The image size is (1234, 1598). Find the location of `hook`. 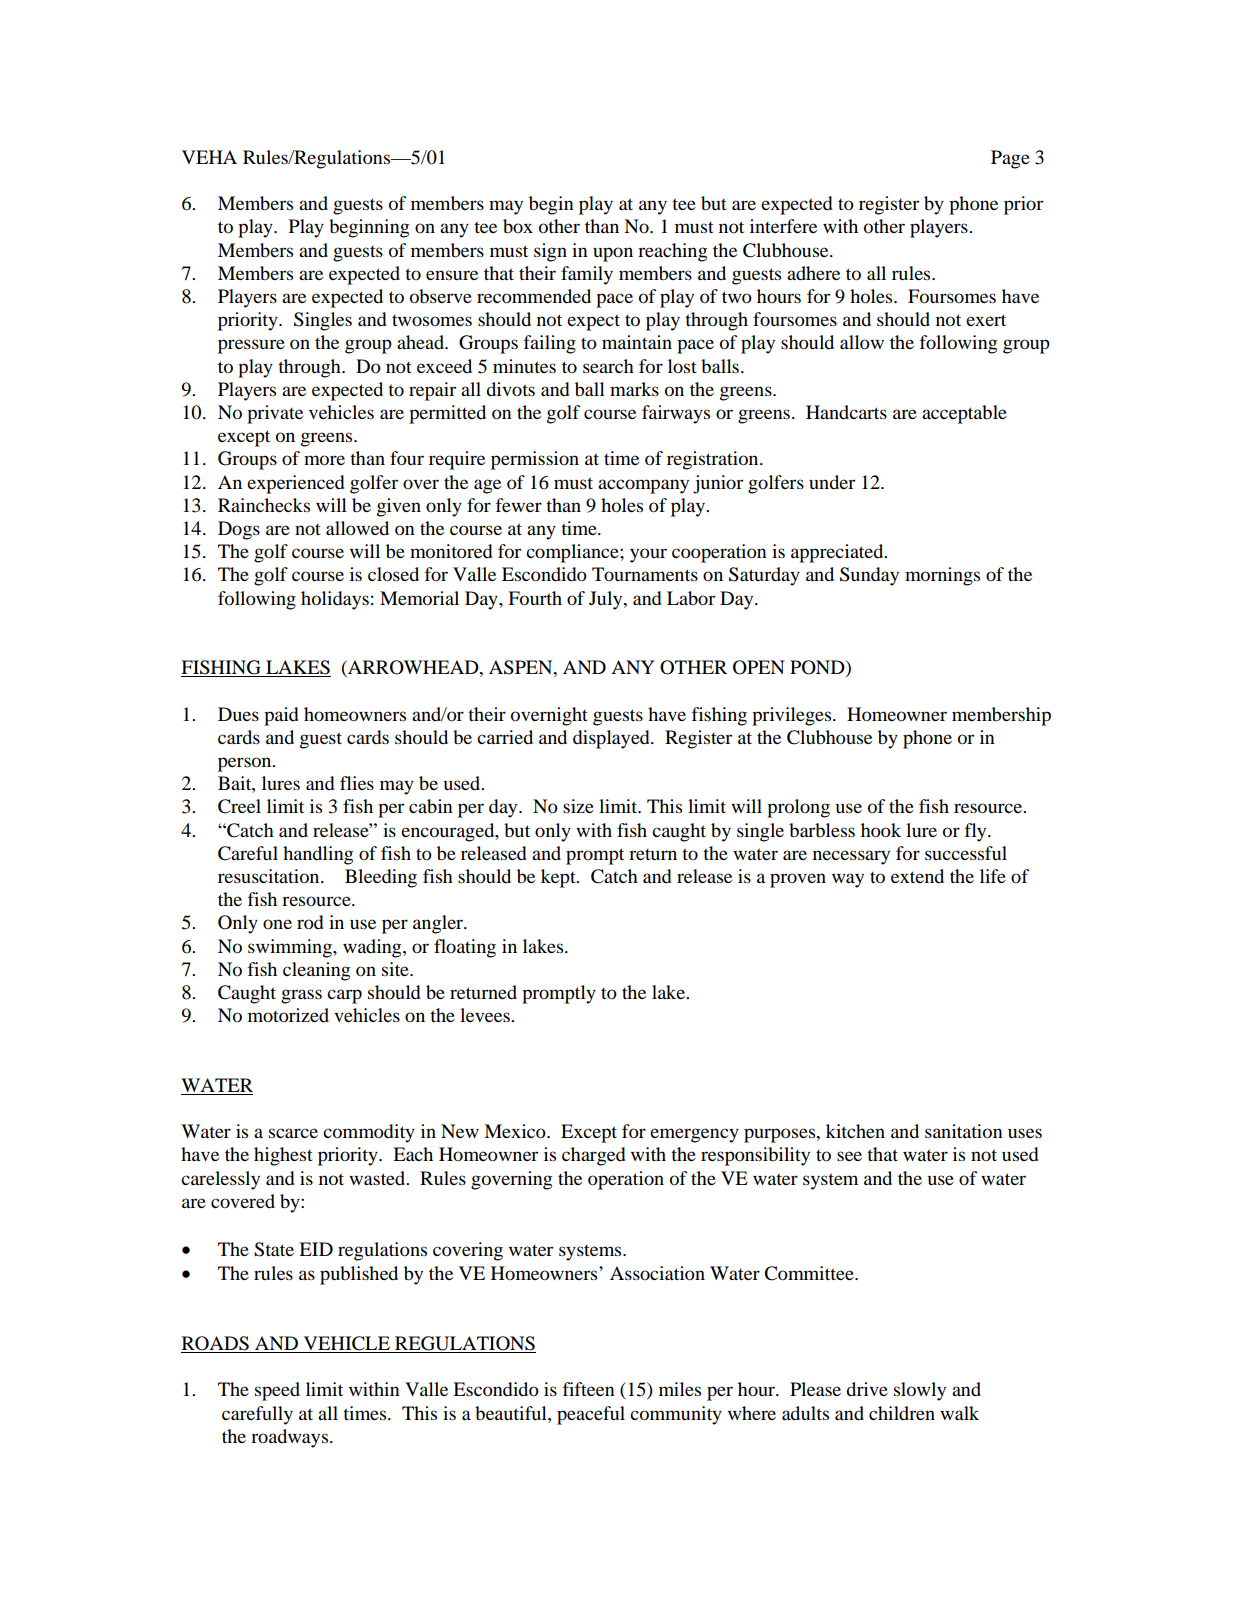

hook is located at coordinates (881, 830).
